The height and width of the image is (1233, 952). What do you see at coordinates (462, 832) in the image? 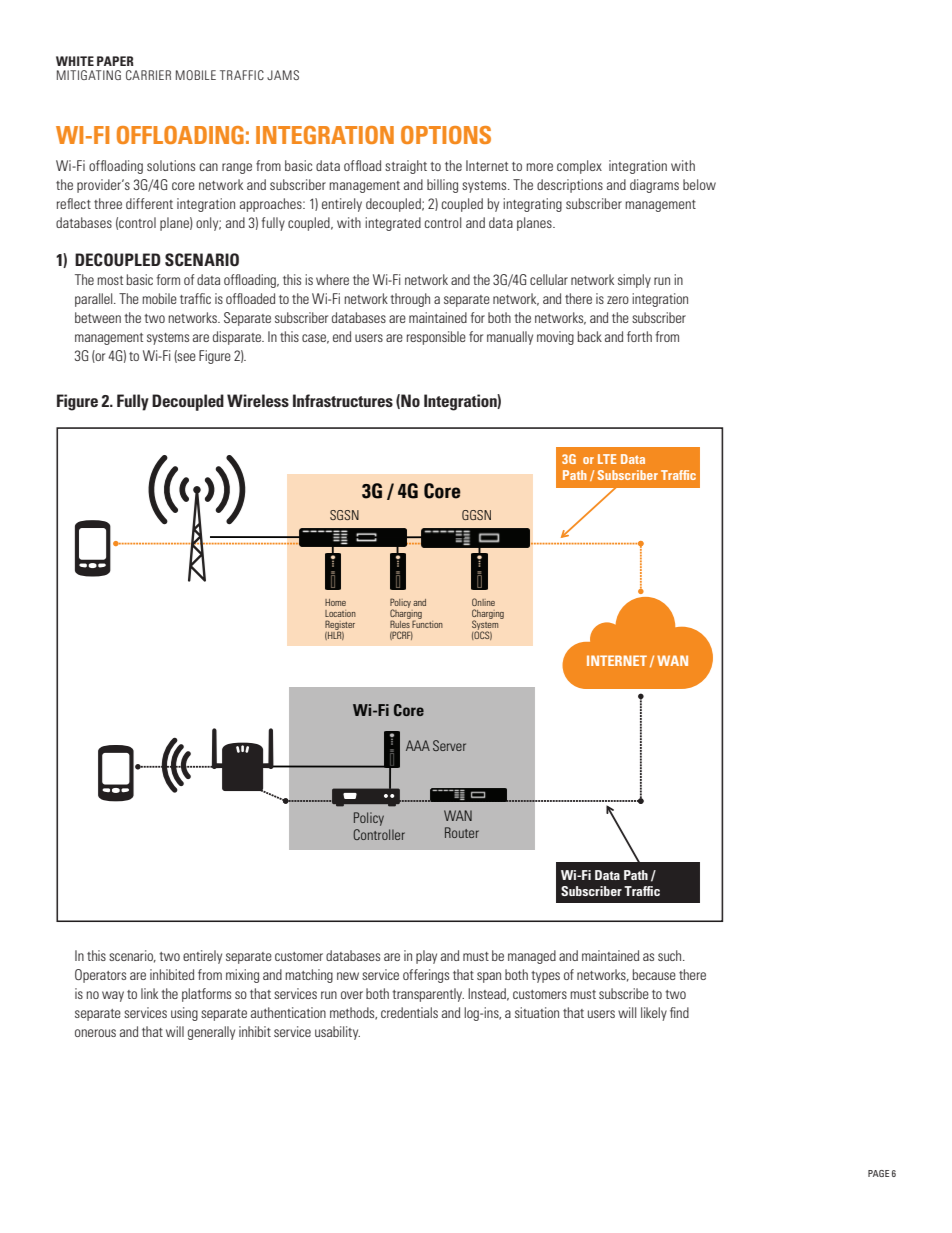
I see `Router` at bounding box center [462, 832].
